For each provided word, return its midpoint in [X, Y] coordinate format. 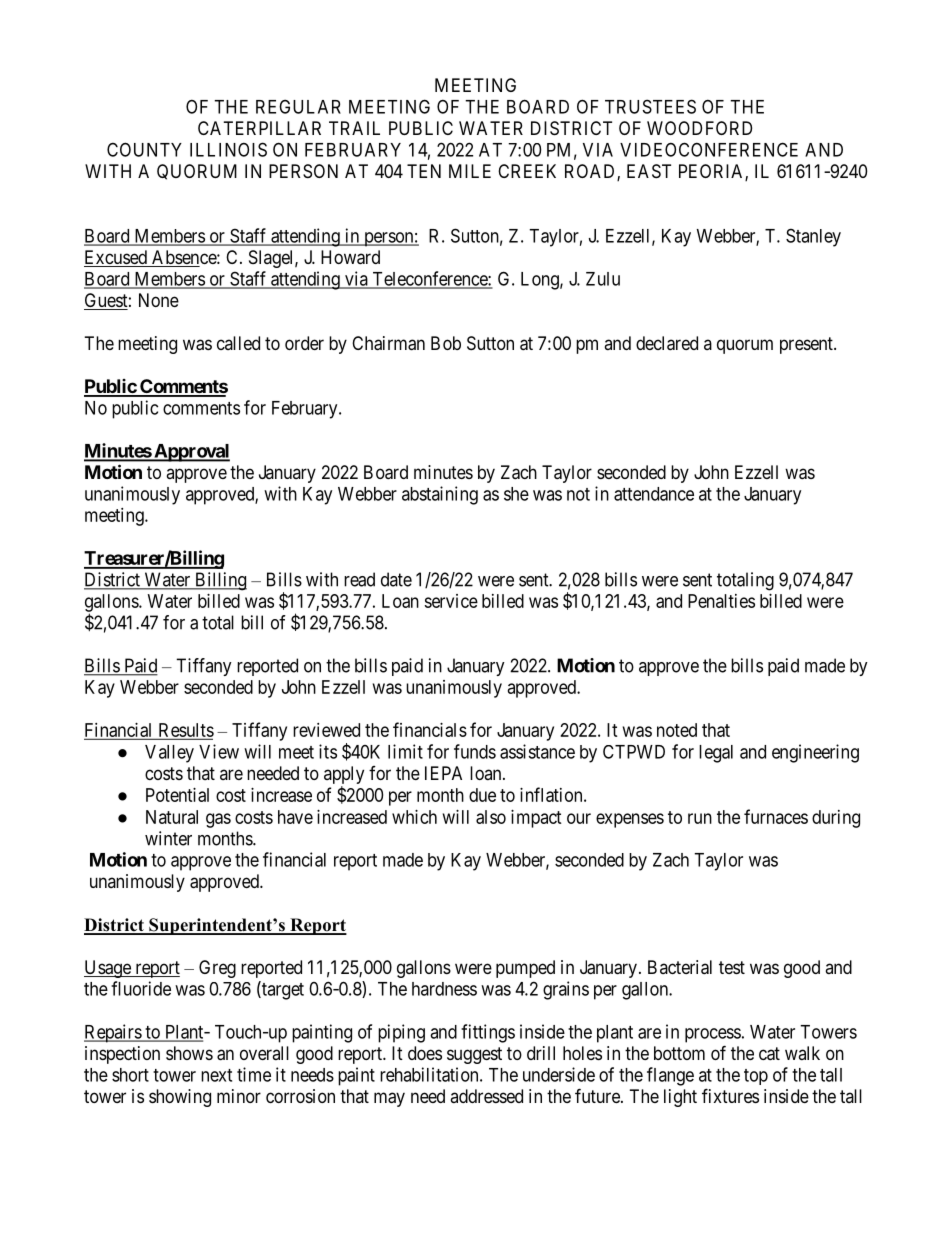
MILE [470, 171]
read [359, 579]
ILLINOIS [228, 149]
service [451, 601]
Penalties [721, 601]
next [216, 1075]
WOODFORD [699, 128]
